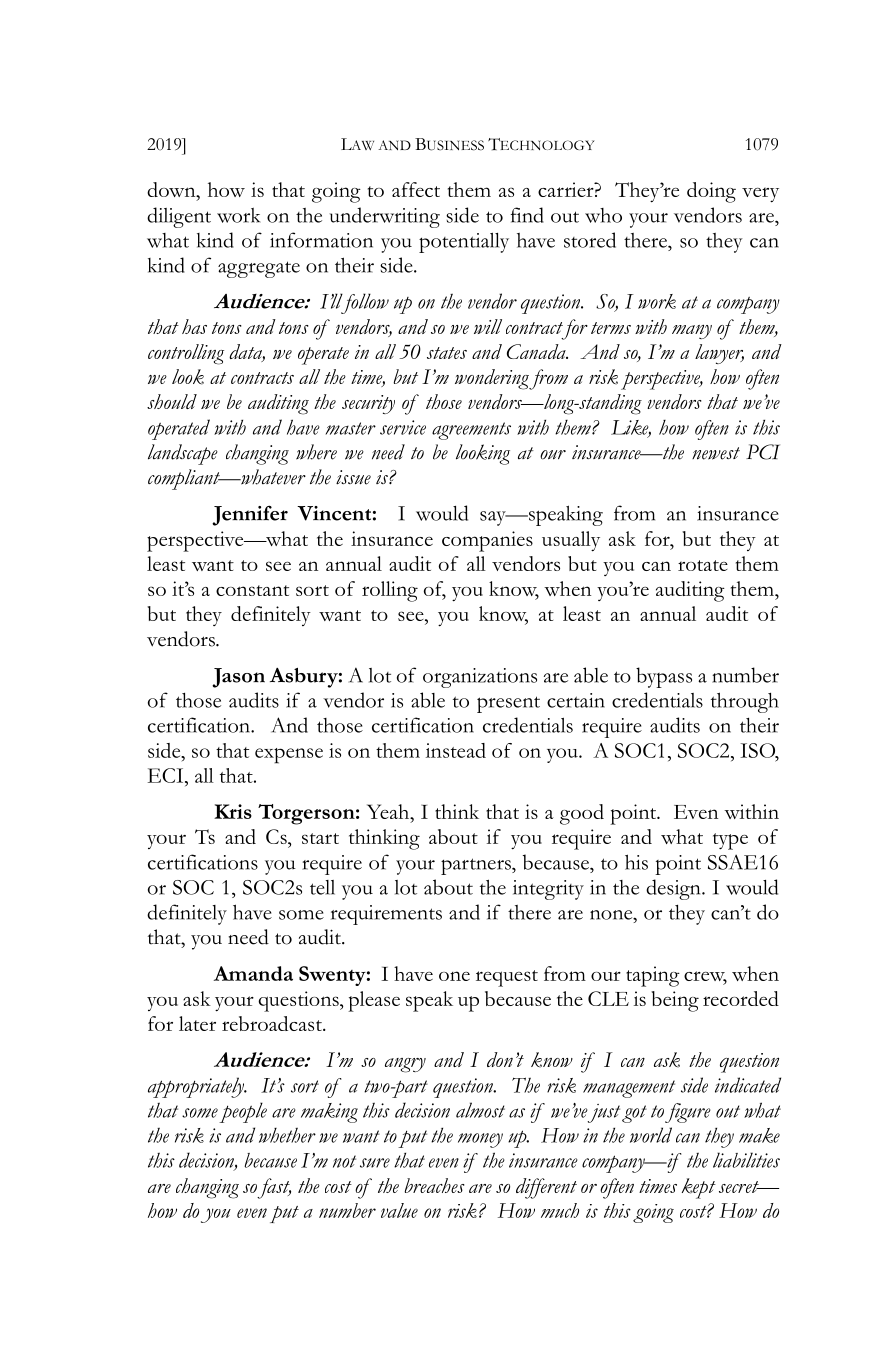  I want to click on constant, so click(252, 590).
